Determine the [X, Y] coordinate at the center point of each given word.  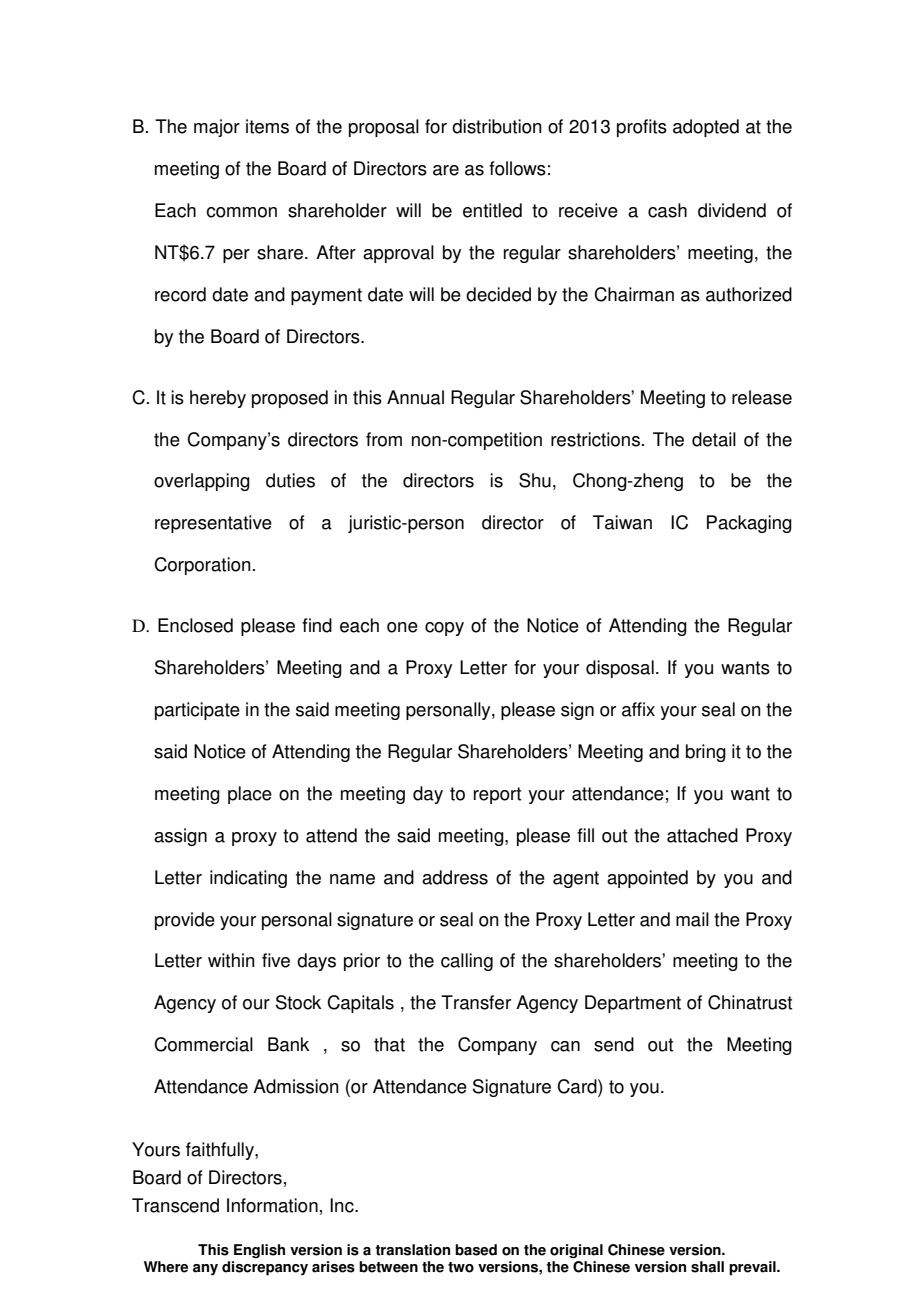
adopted [706, 128]
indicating [248, 879]
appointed [647, 879]
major [217, 128]
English [259, 1251]
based [476, 1250]
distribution [497, 126]
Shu [535, 480]
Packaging [749, 524]
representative [213, 524]
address [455, 877]
